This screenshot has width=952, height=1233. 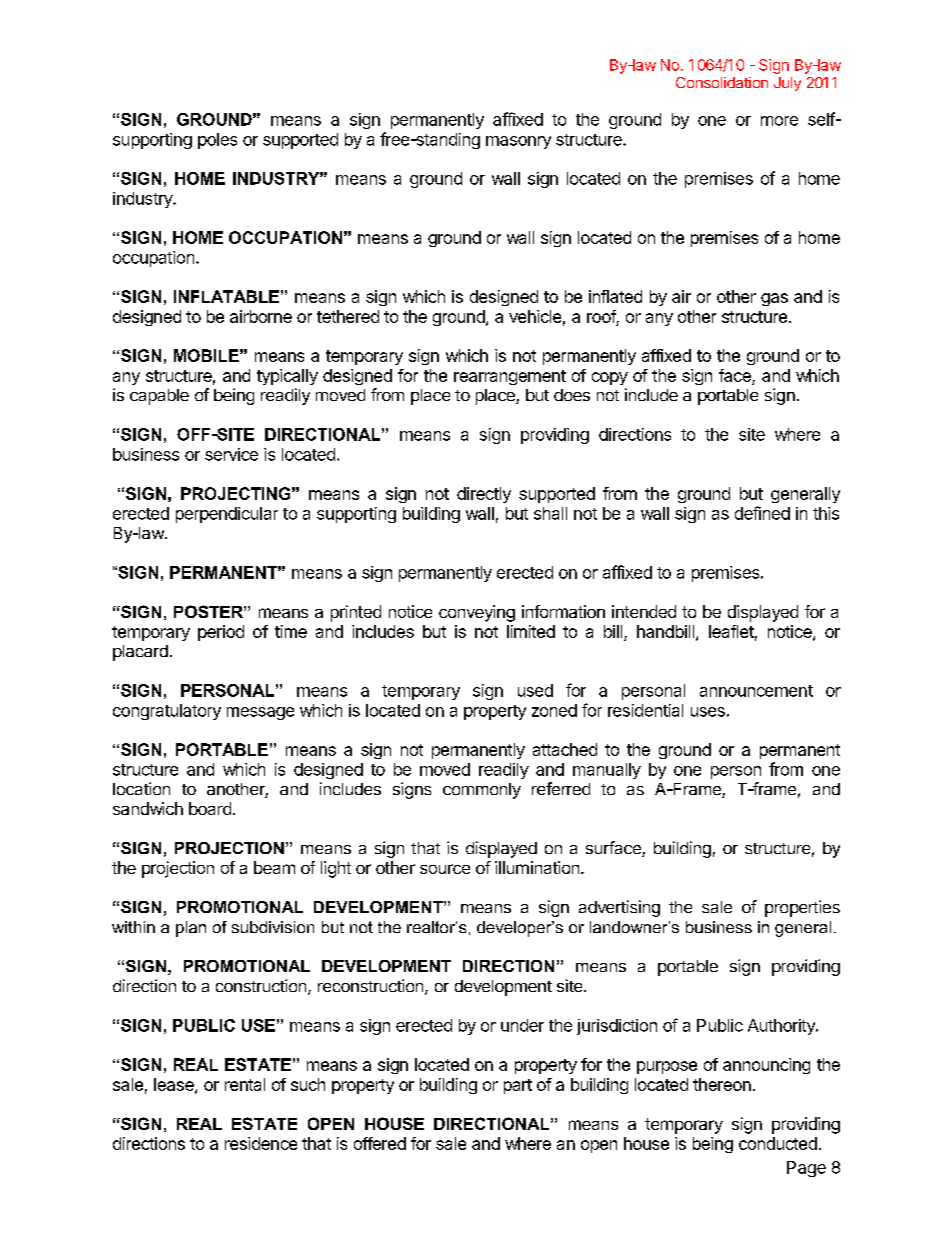 I want to click on masonry, so click(x=518, y=142).
